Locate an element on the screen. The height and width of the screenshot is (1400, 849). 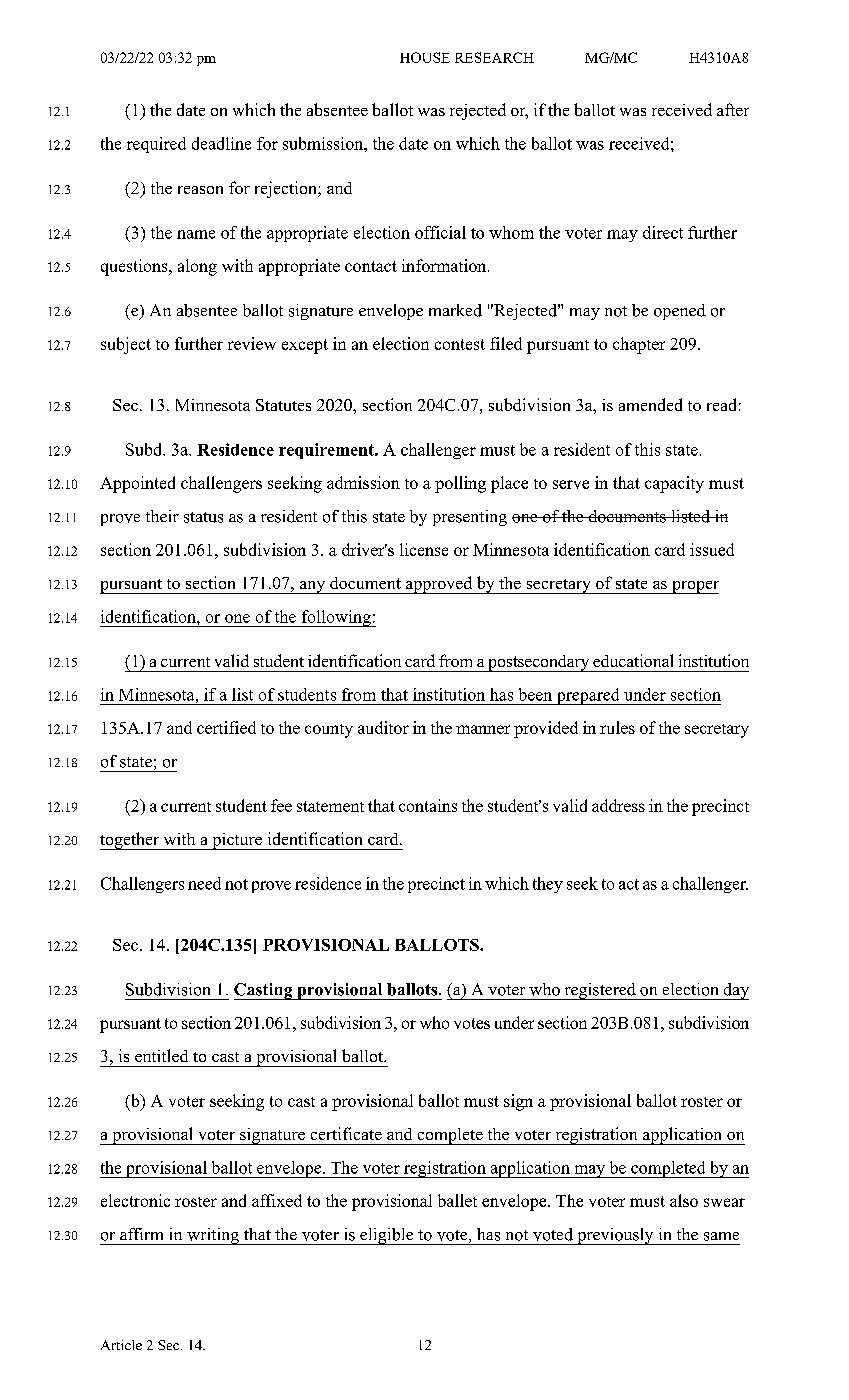
deadline is located at coordinates (221, 143).
